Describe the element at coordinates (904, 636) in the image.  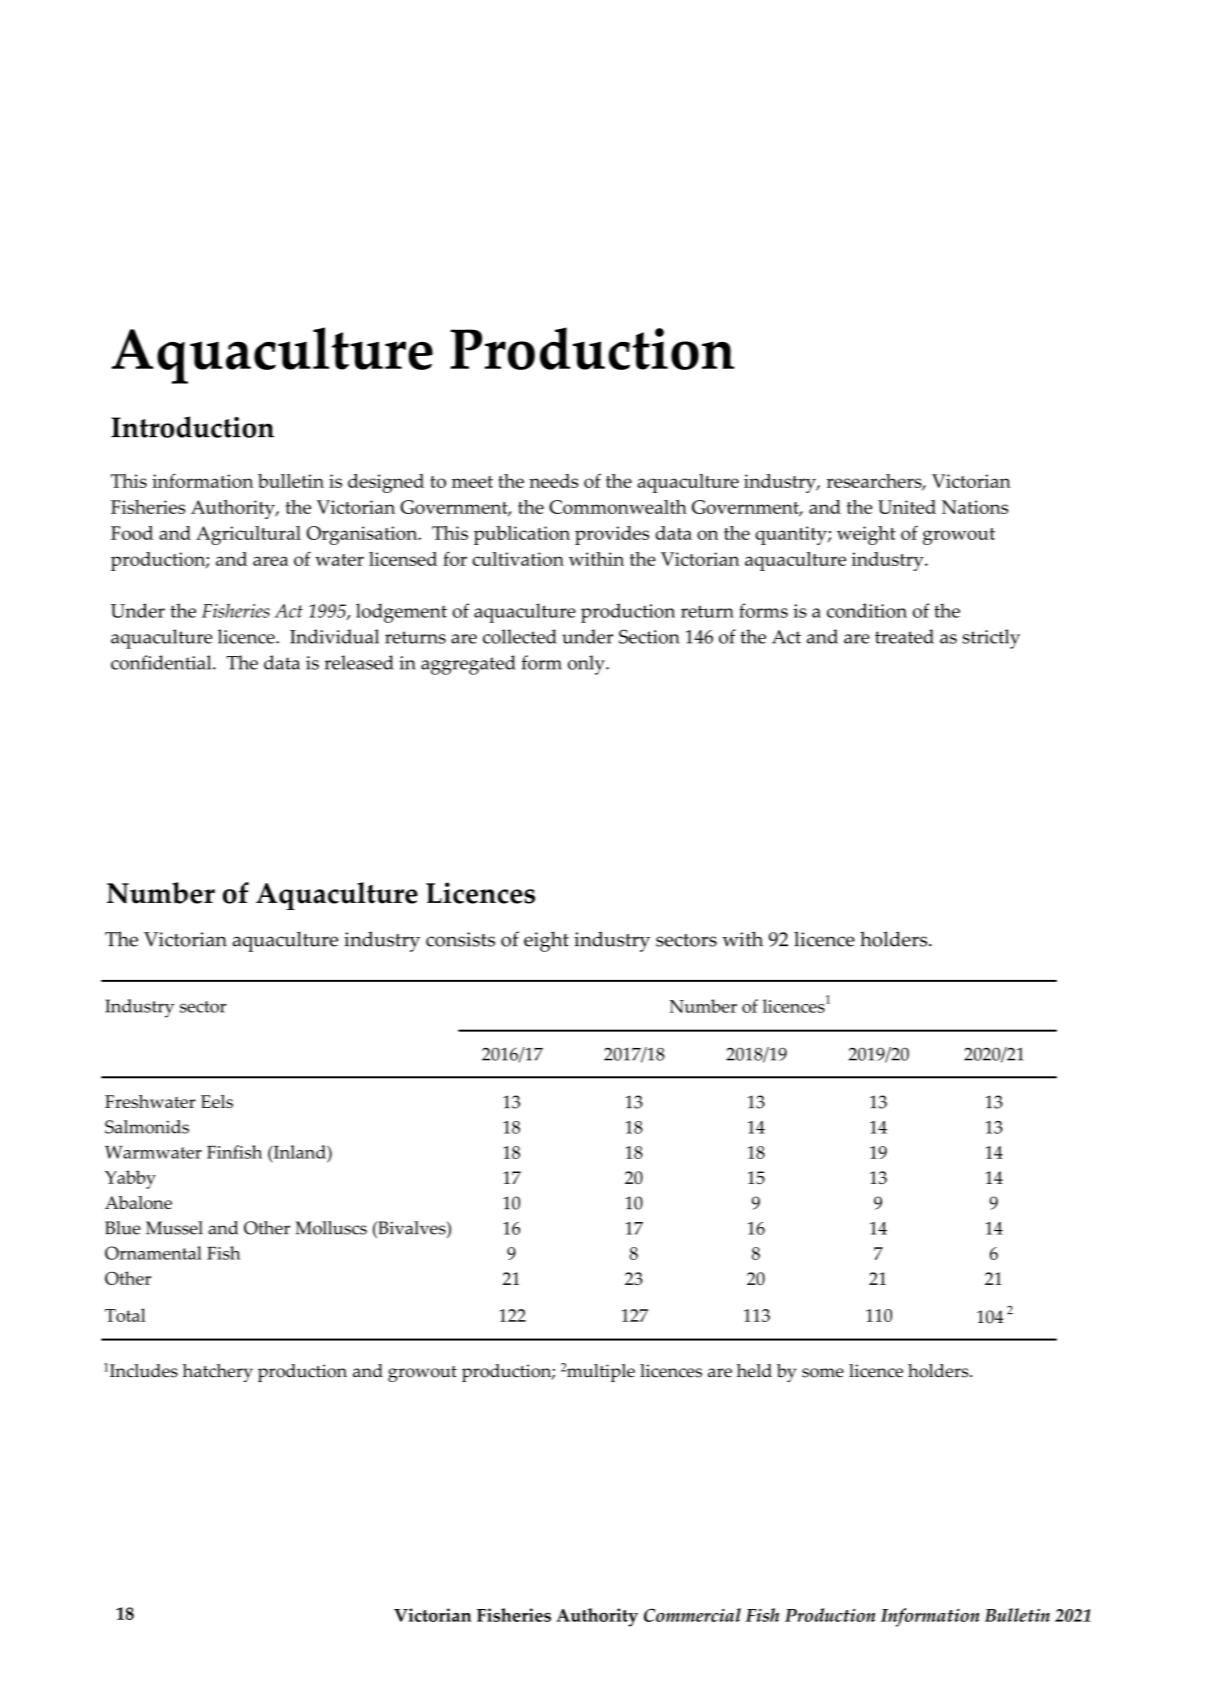
I see `treated` at that location.
